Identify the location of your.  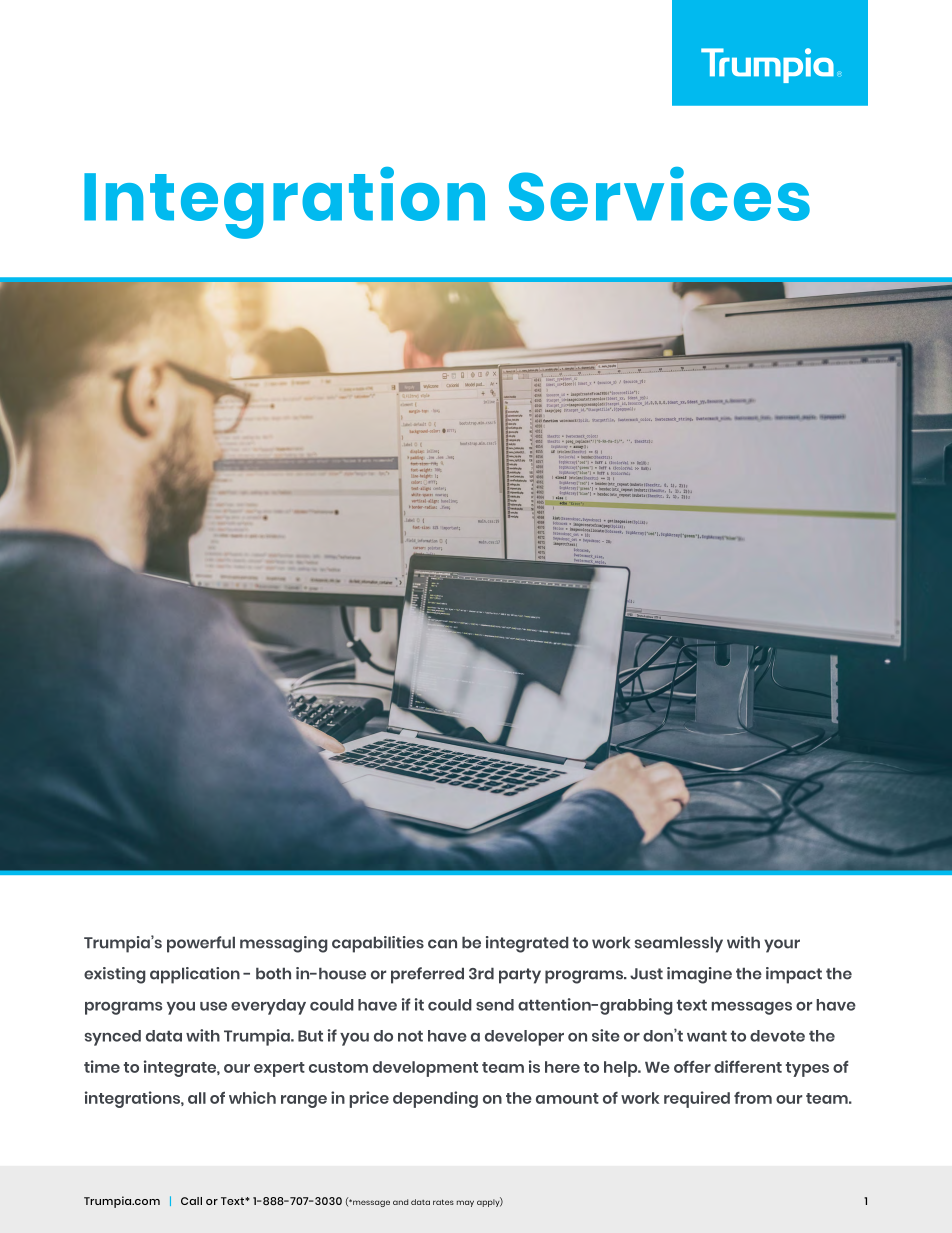
(782, 946).
